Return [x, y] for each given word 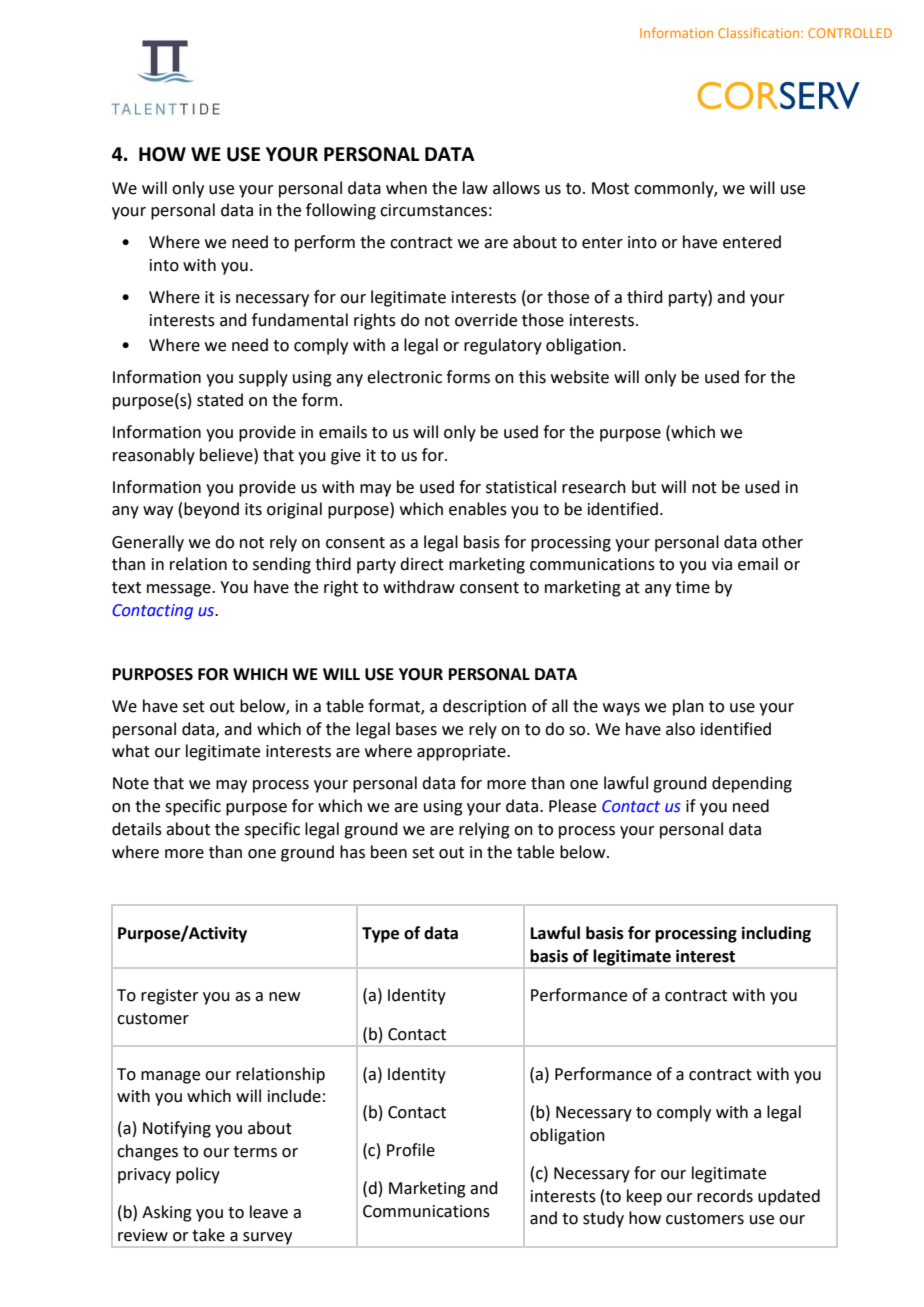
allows [516, 188]
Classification [760, 32]
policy [198, 1175]
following [341, 211]
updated [789, 1197]
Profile [411, 1150]
